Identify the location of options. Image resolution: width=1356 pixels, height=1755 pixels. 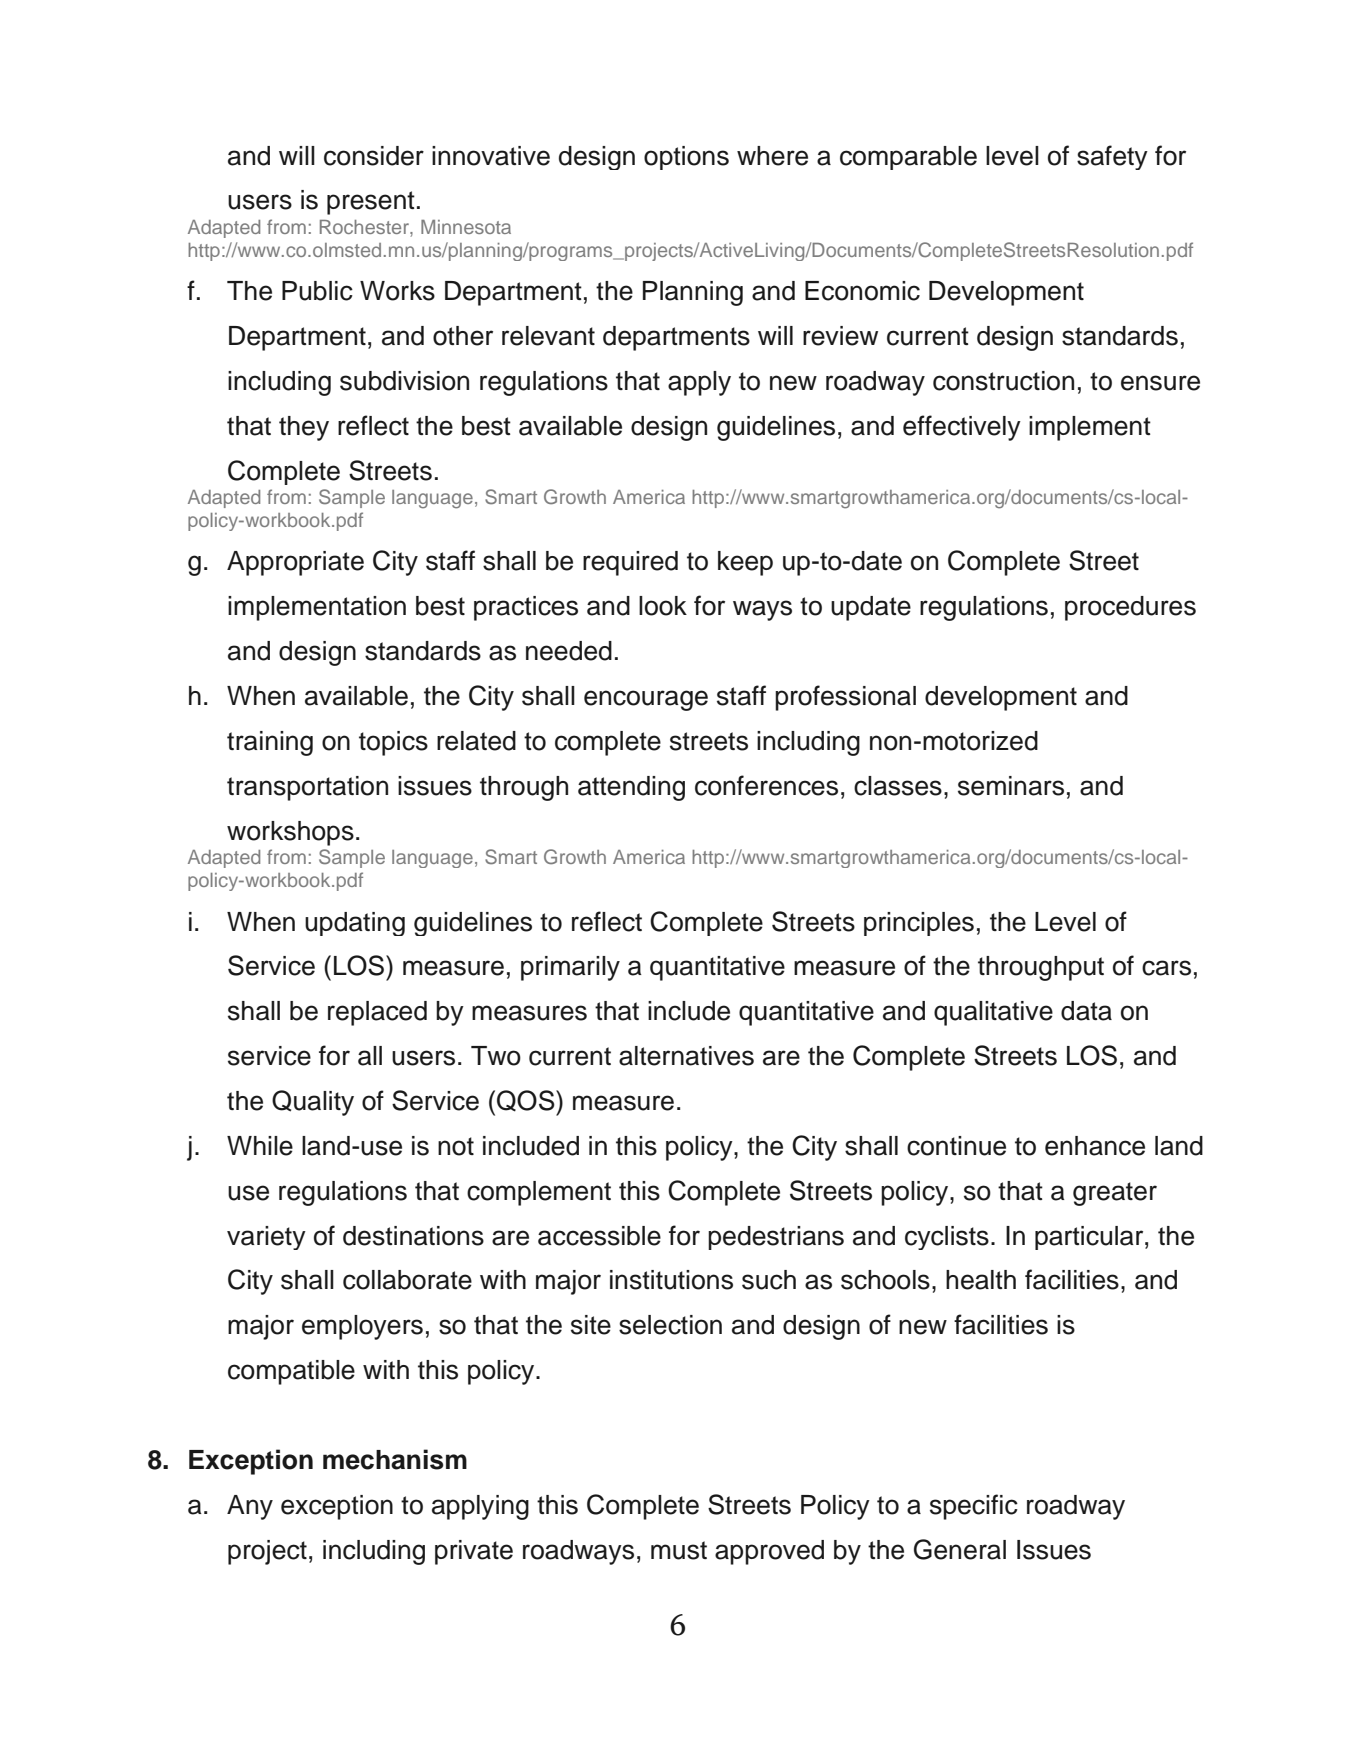
(686, 158).
